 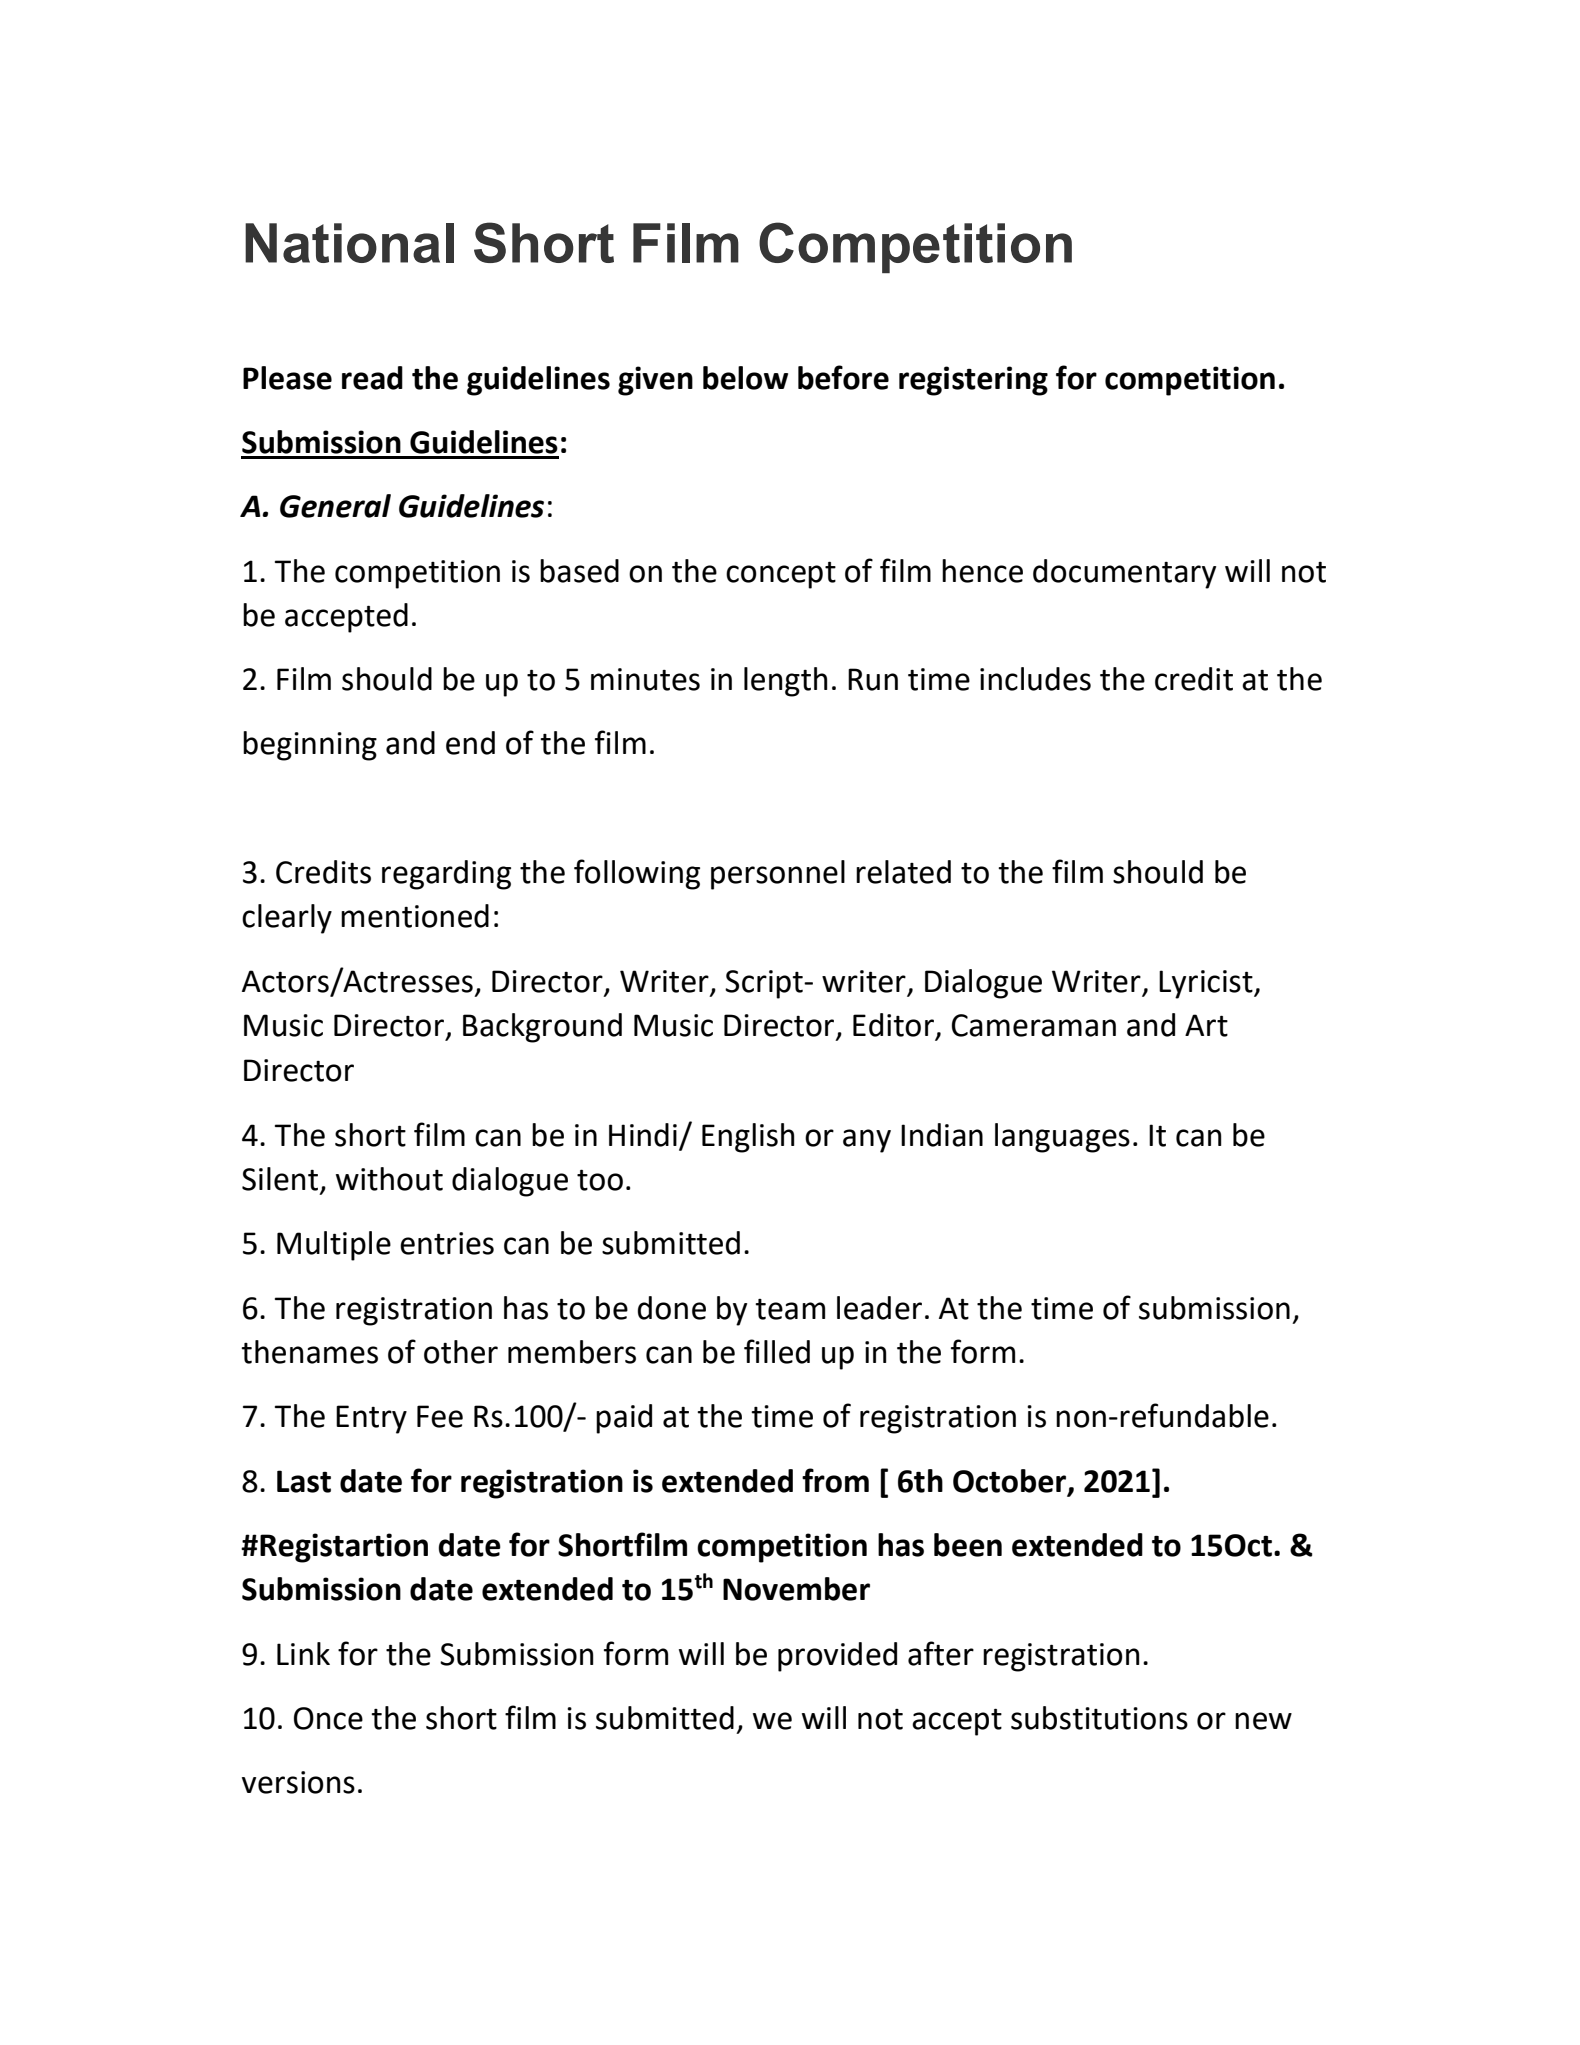 I want to click on provided, so click(x=837, y=1657).
